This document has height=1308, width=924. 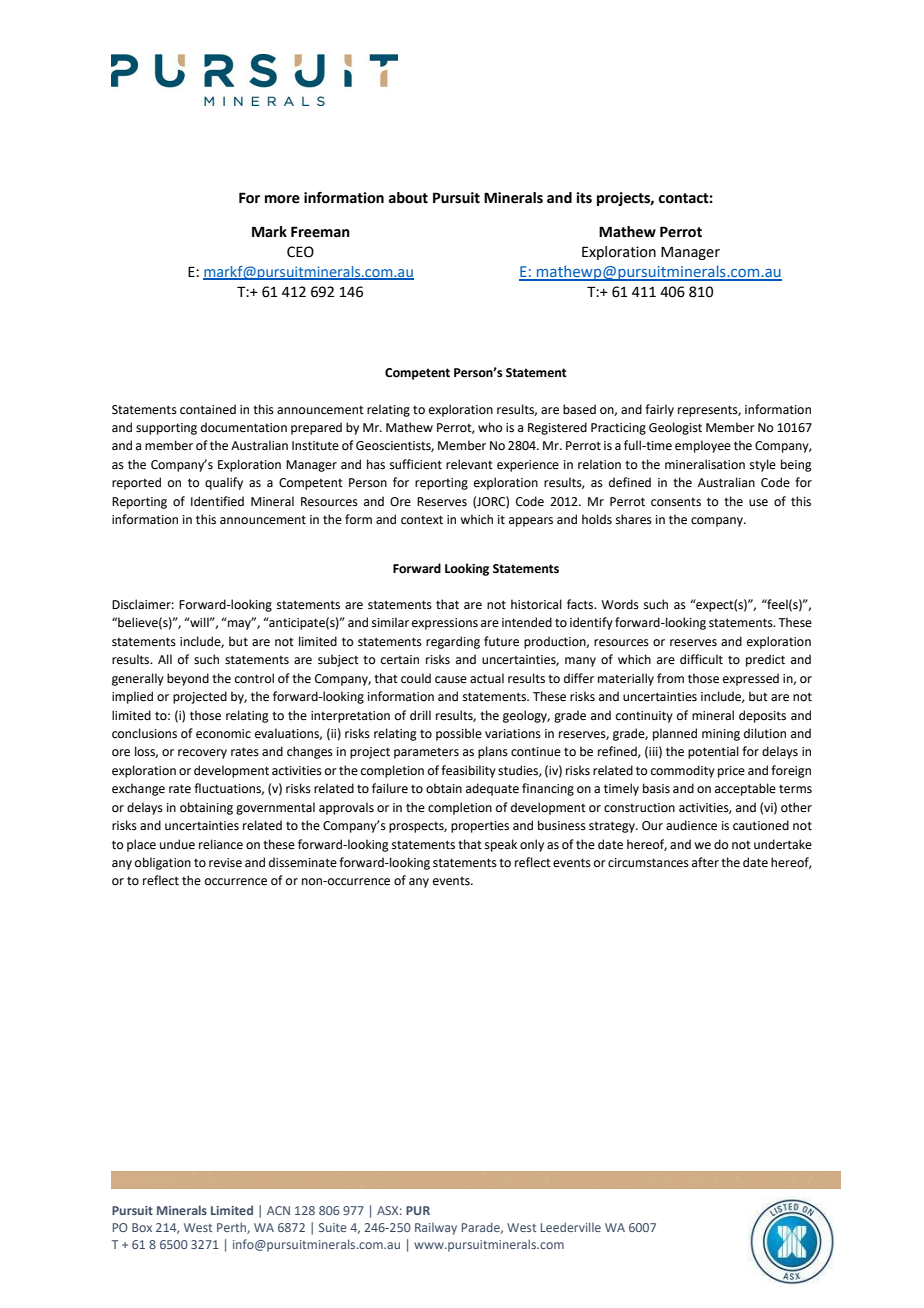 I want to click on about, so click(x=408, y=198).
